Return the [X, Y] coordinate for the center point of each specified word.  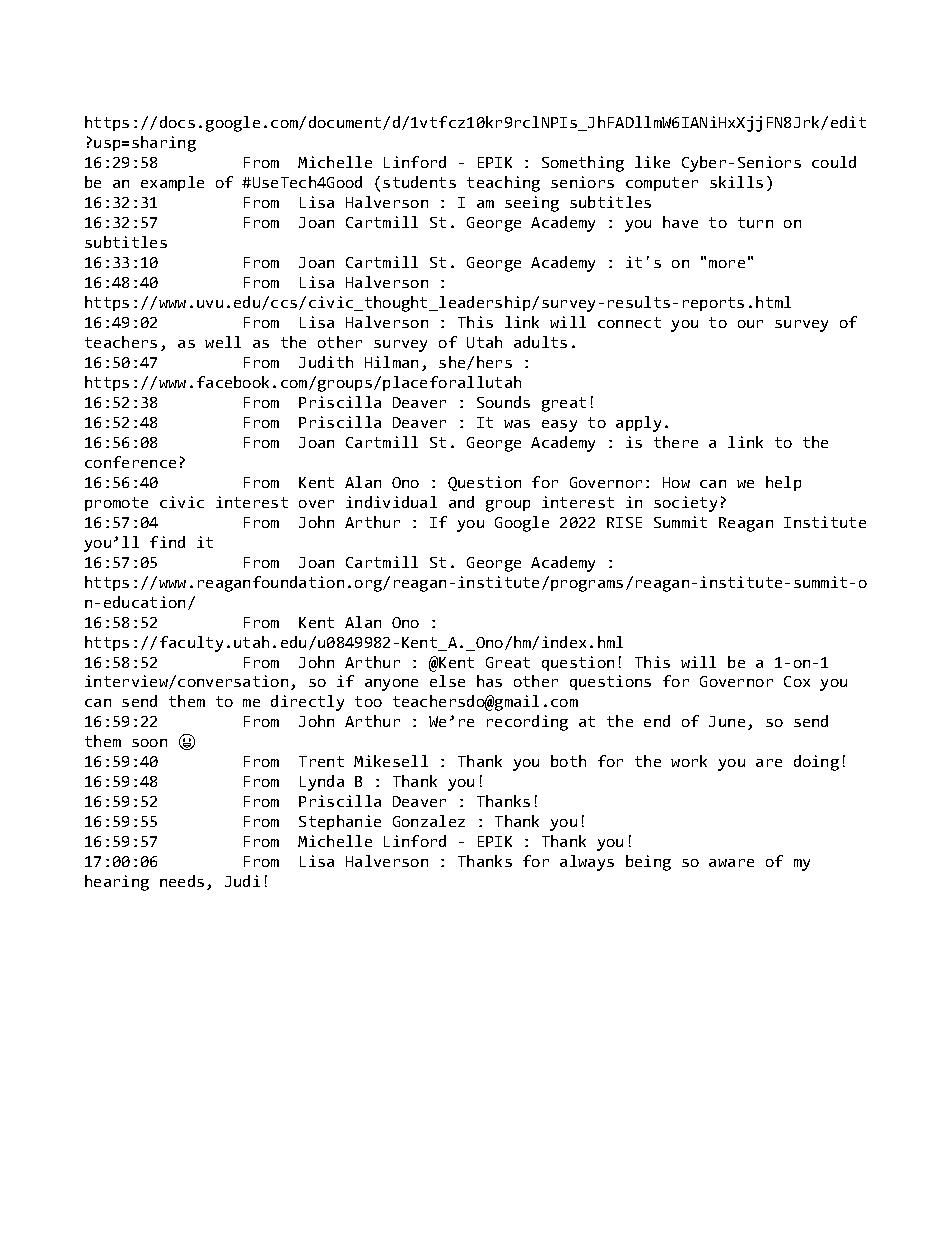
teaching [503, 184]
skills [736, 182]
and [461, 502]
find [167, 542]
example [172, 183]
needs [182, 881]
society [685, 504]
